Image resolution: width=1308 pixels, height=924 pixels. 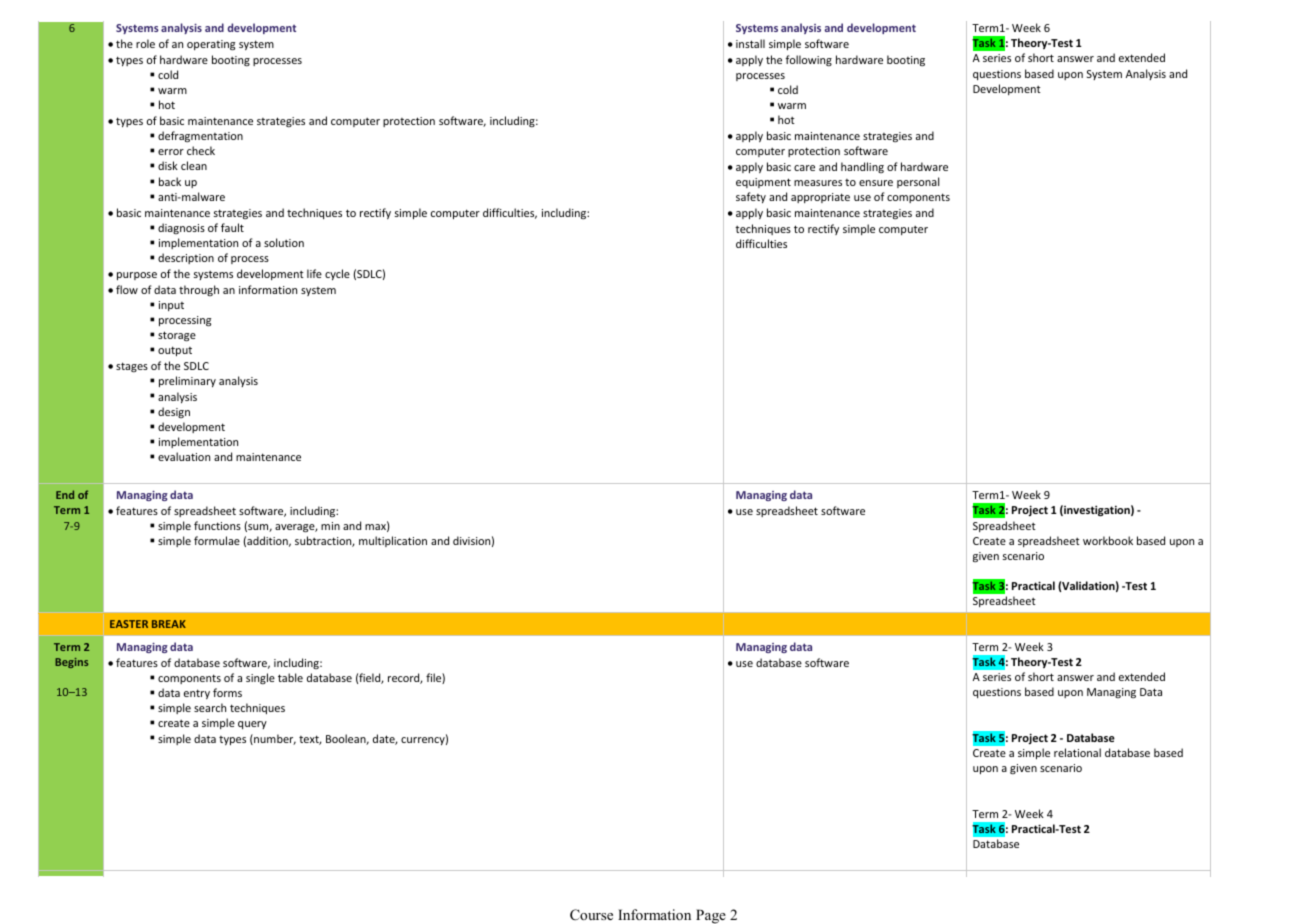 I want to click on install, so click(x=750, y=43).
